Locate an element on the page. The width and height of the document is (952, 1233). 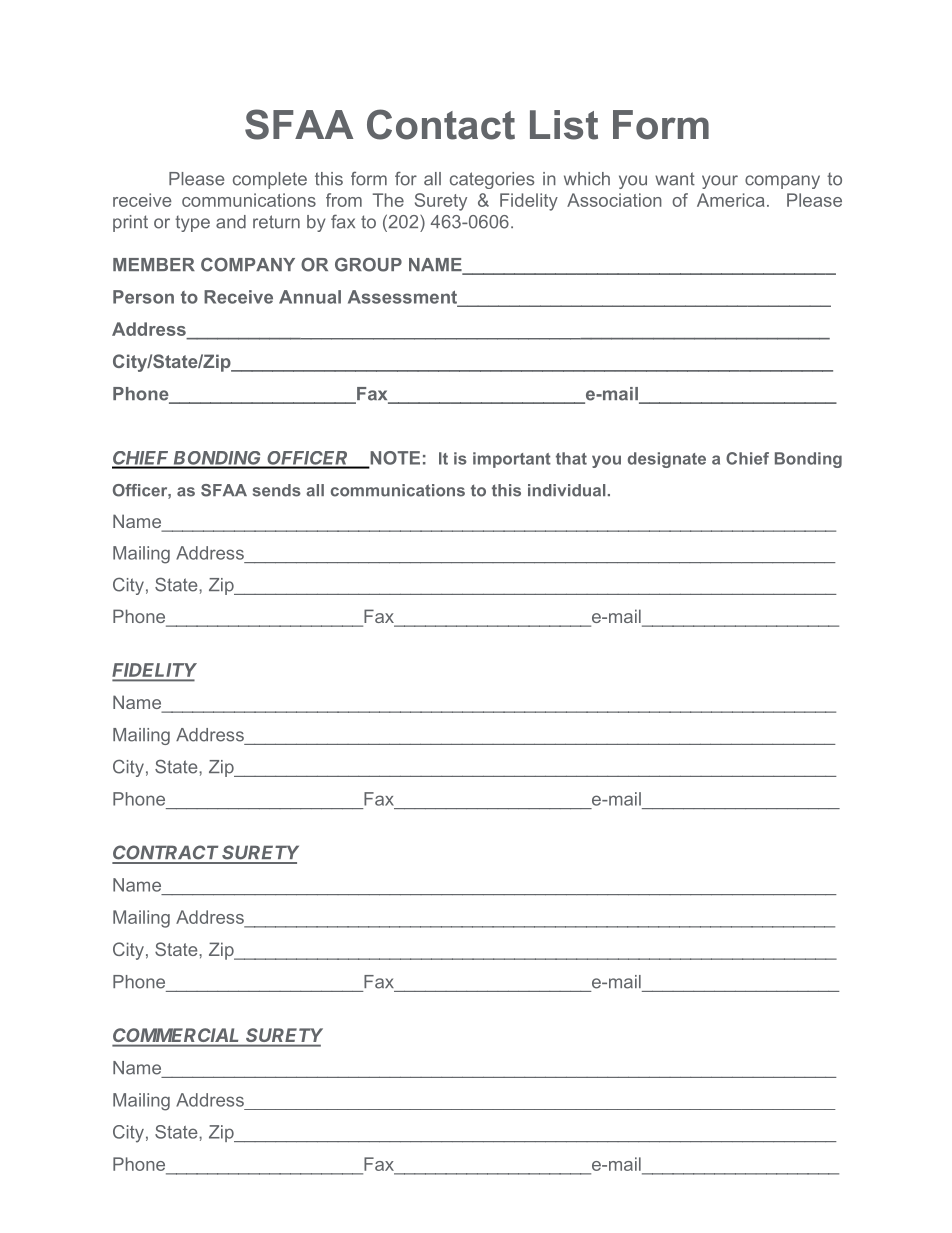
individual is located at coordinates (566, 490).
